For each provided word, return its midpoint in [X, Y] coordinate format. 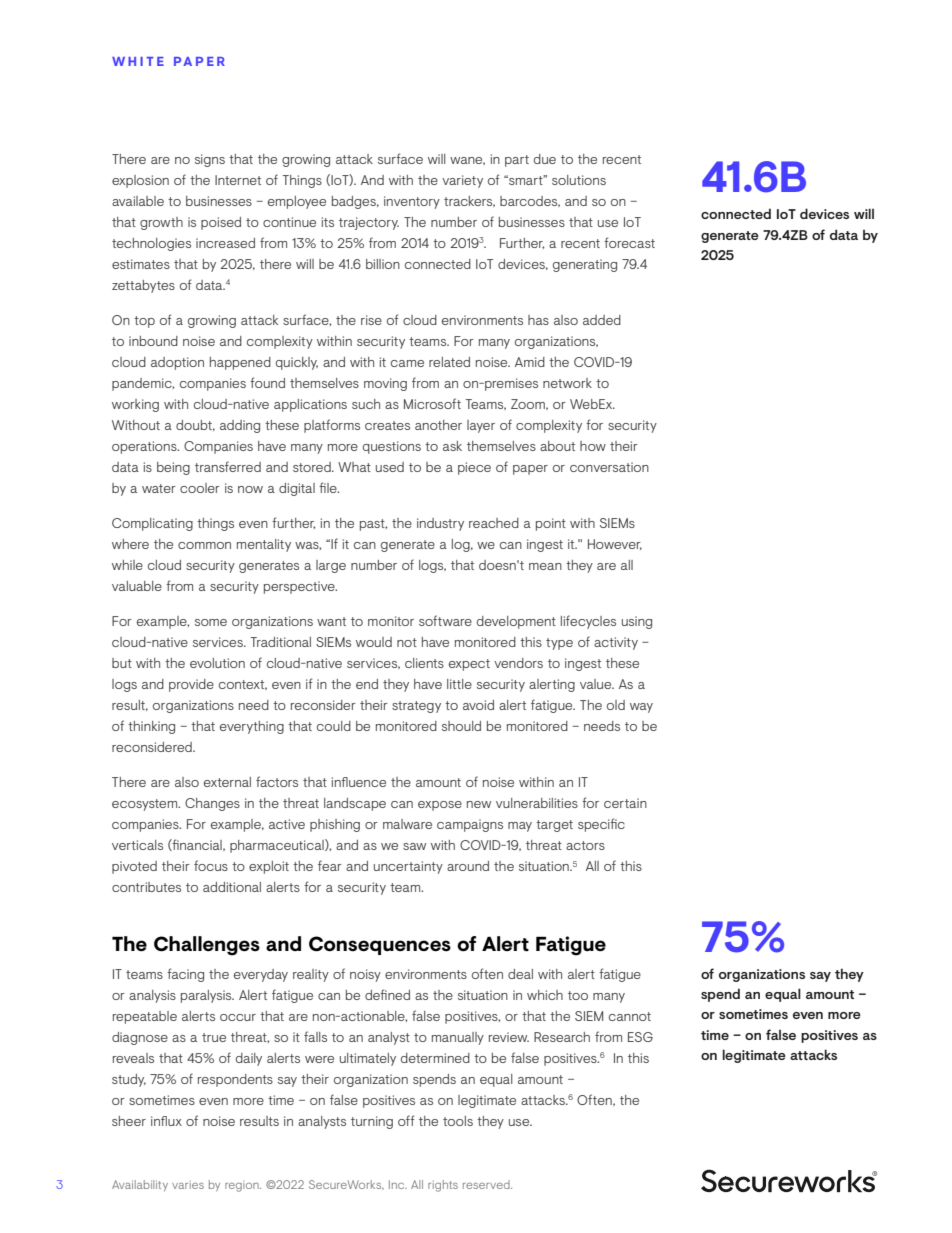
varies [188, 1185]
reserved [487, 1184]
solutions [579, 180]
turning [372, 1122]
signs [210, 160]
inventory [412, 202]
